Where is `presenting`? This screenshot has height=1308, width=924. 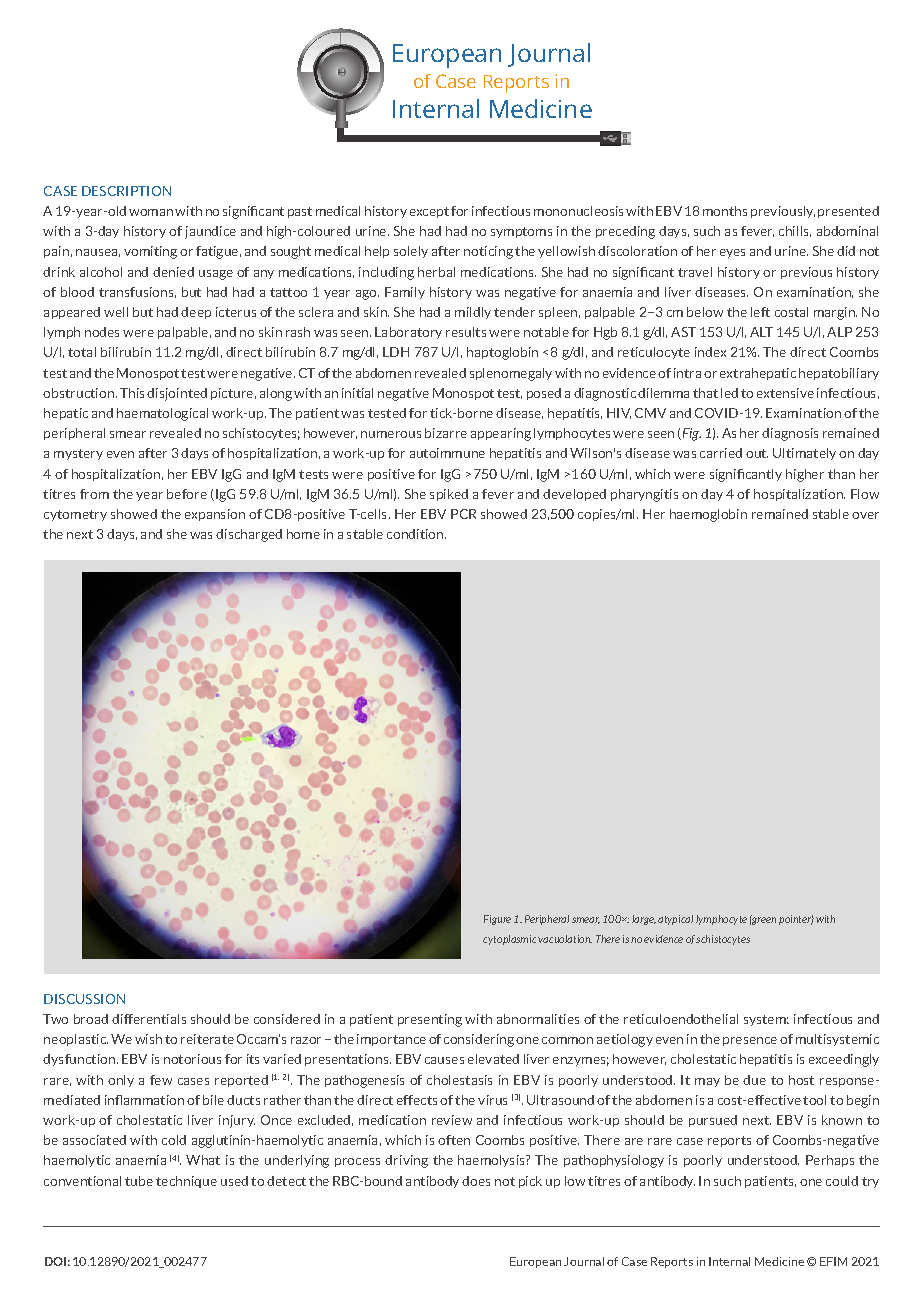 presenting is located at coordinates (430, 1020).
